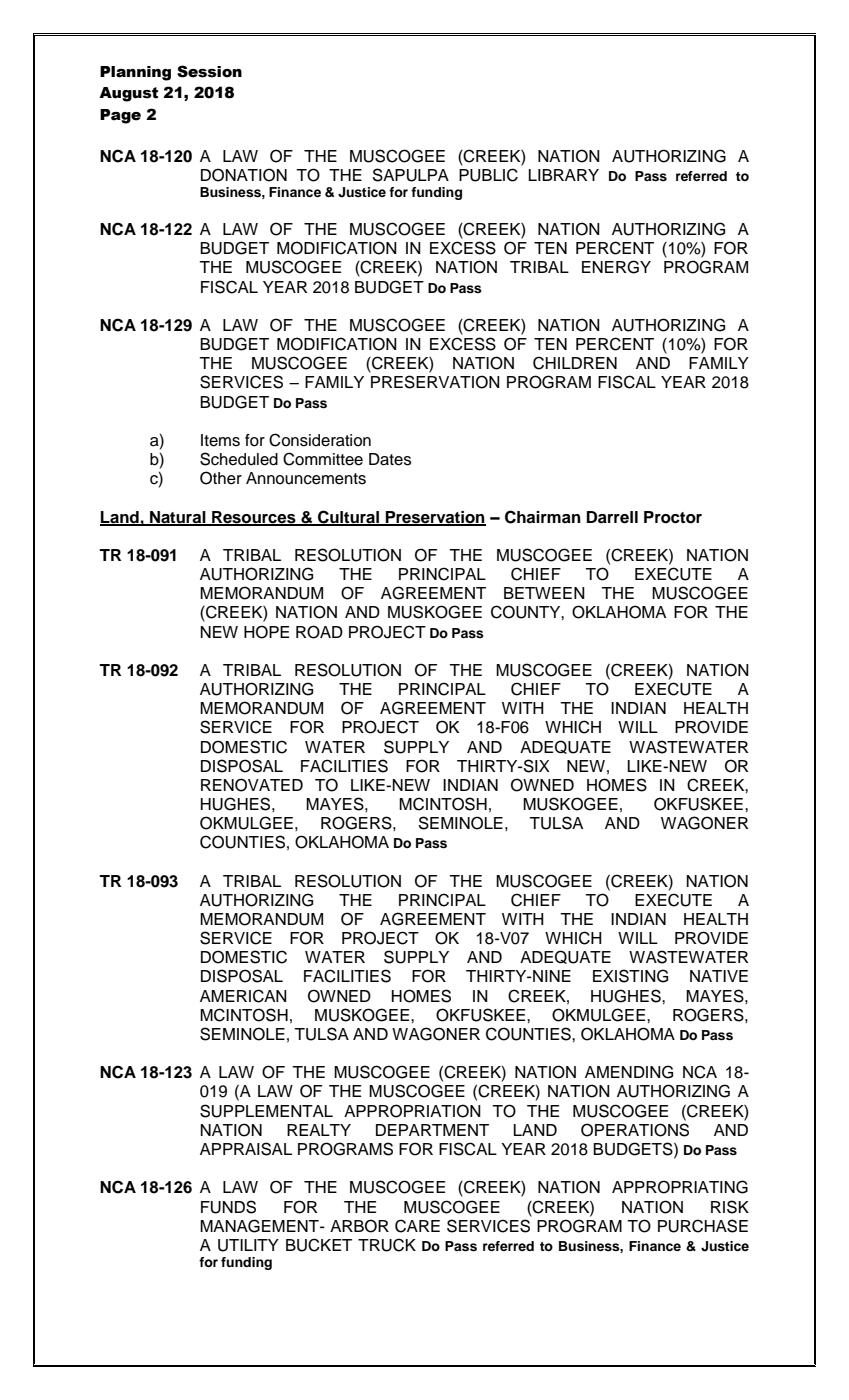 This screenshot has width=849, height=1400. Describe the element at coordinates (564, 175) in the screenshot. I see `LIBRARY` at that location.
